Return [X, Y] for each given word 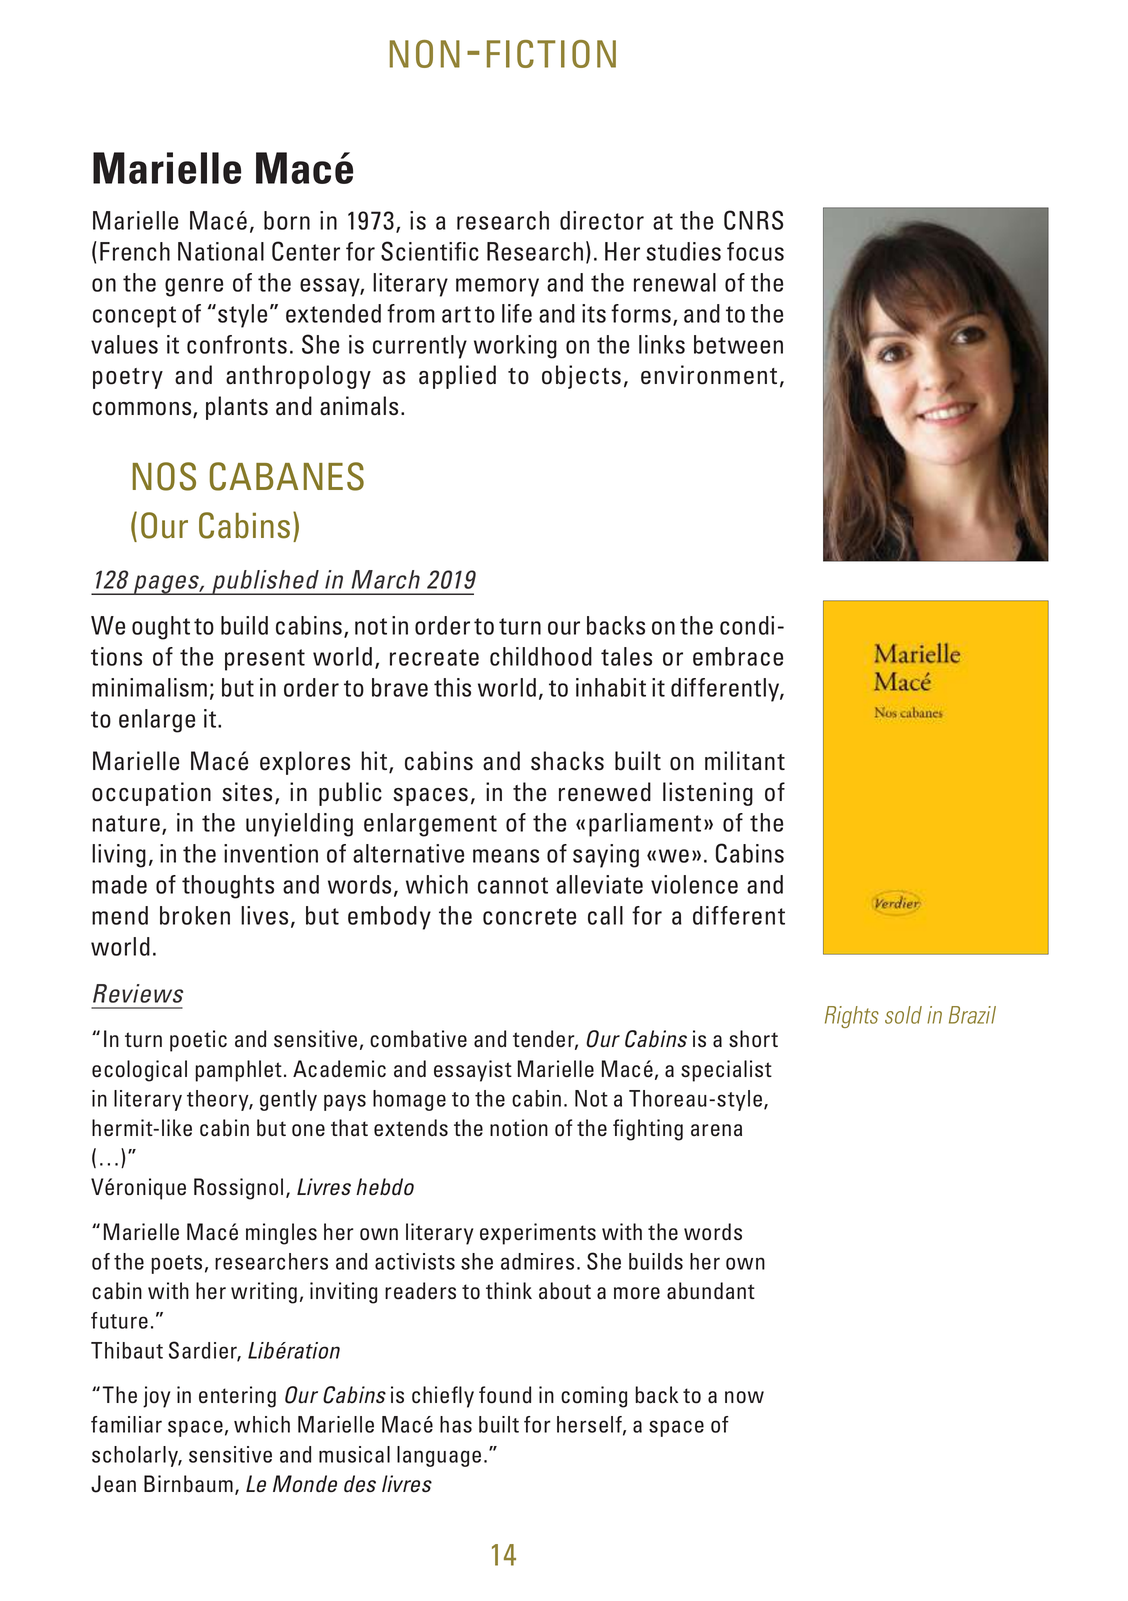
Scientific [430, 251]
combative [418, 1039]
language [439, 1456]
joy [156, 1397]
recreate [434, 657]
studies [683, 251]
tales [626, 656]
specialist [726, 1071]
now [744, 1397]
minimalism [149, 687]
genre [194, 287]
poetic [198, 1041]
